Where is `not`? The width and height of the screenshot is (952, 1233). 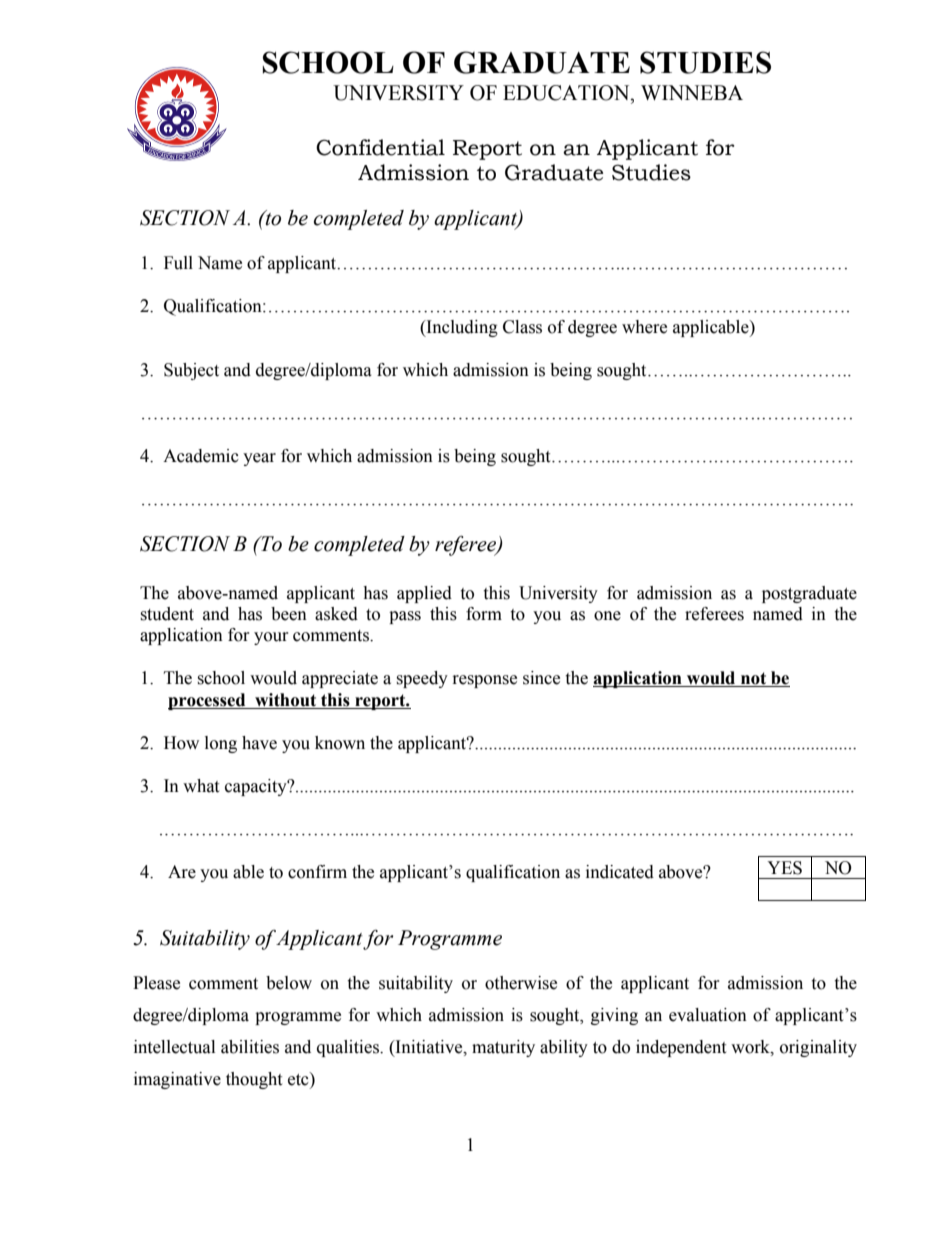
not is located at coordinates (754, 679).
